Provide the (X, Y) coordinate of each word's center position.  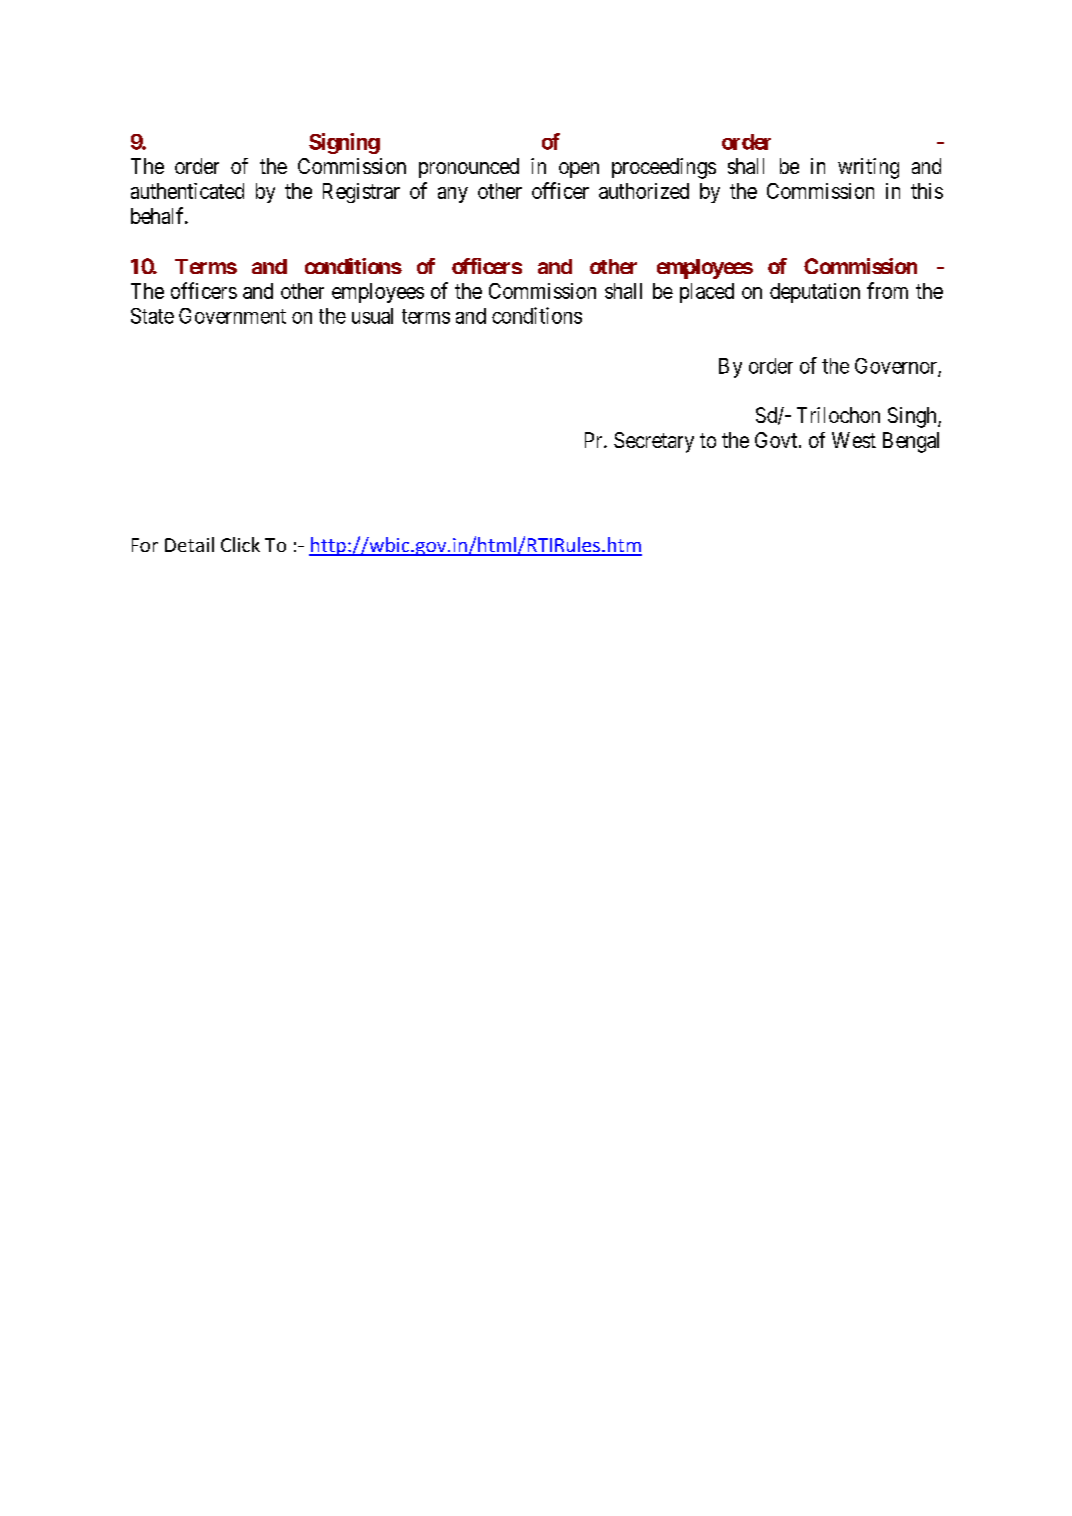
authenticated (187, 191)
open (579, 170)
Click (240, 544)
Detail (189, 544)
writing (868, 168)
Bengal (911, 442)
